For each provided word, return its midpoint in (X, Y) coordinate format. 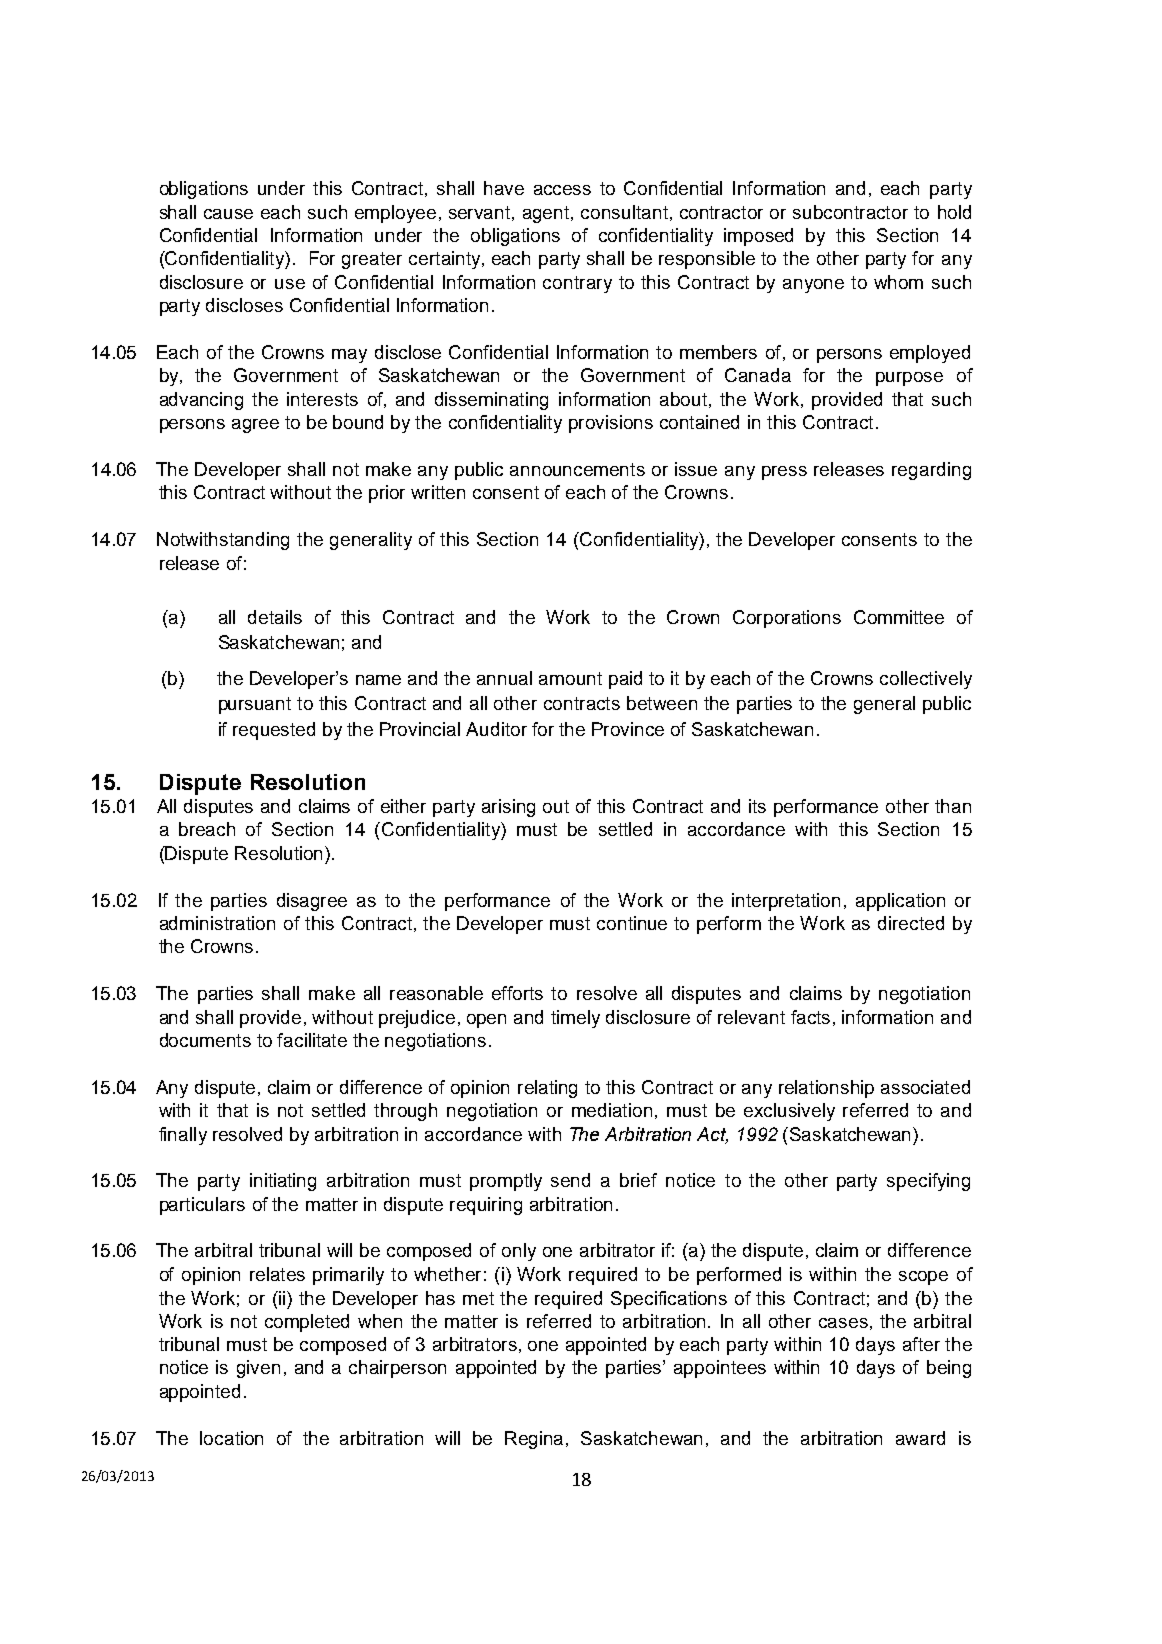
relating (547, 1089)
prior (387, 494)
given (258, 1369)
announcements (577, 469)
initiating (283, 1182)
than (953, 806)
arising (508, 808)
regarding (931, 471)
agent (547, 214)
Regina (536, 1440)
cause (228, 214)
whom (898, 282)
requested (274, 731)
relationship (826, 1089)
